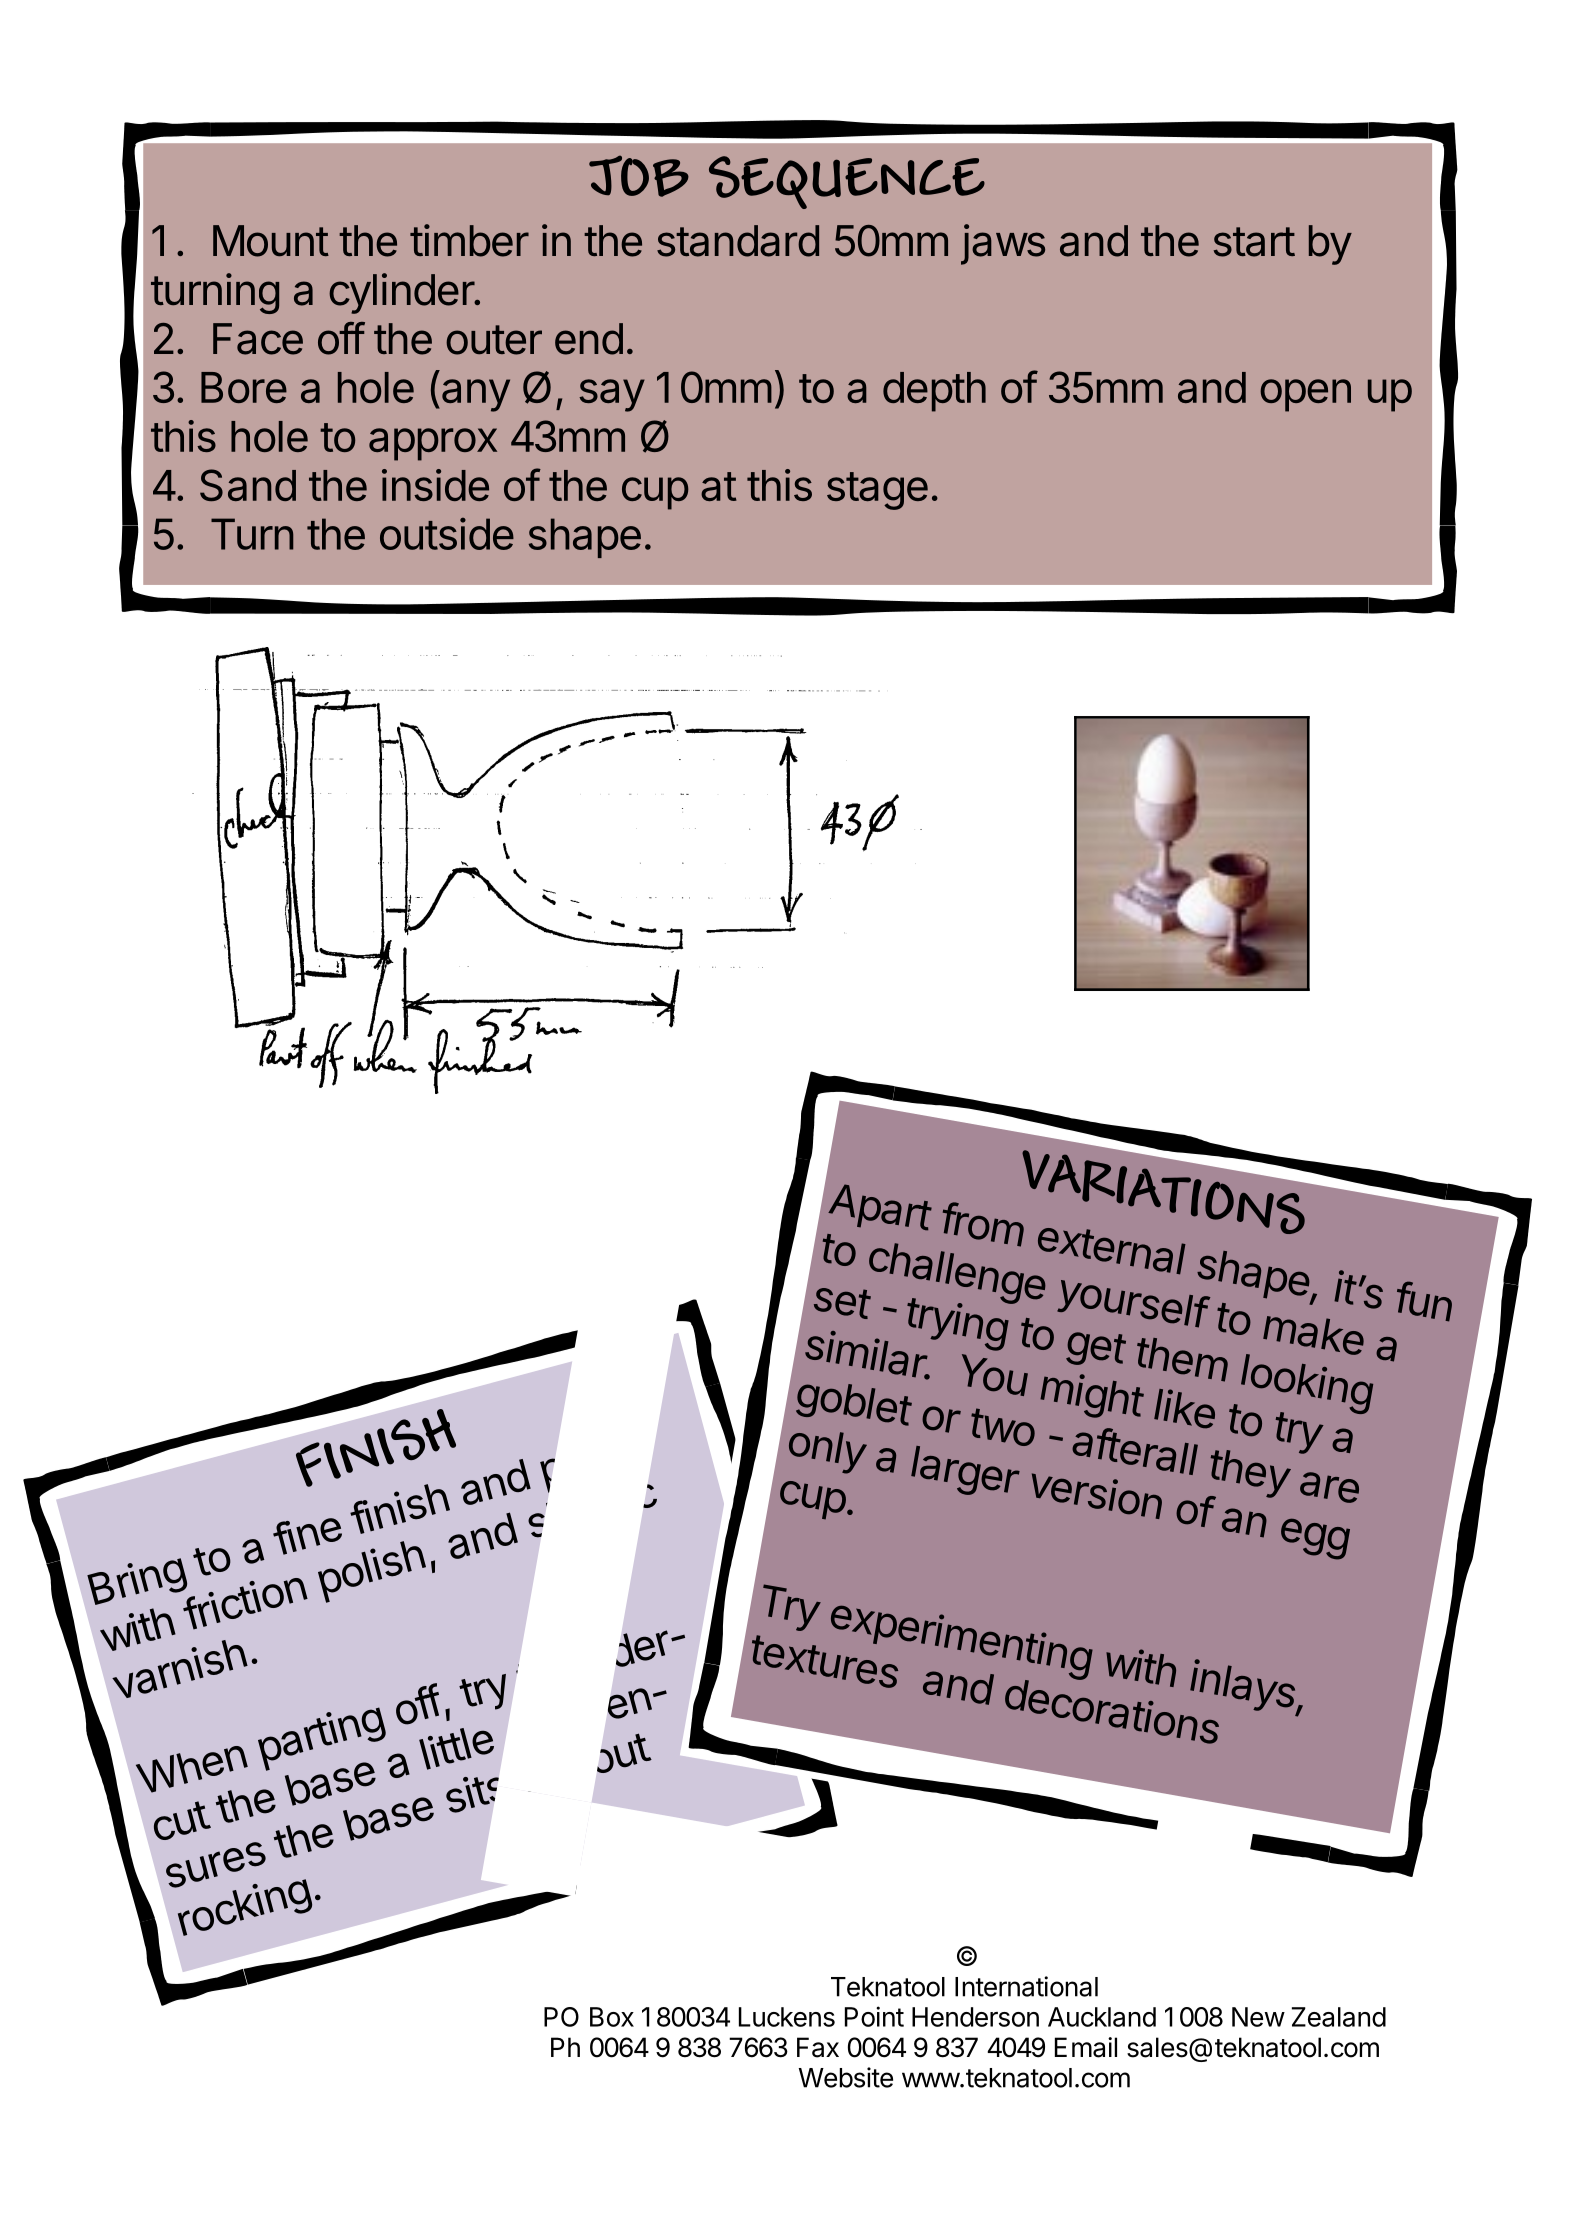 This screenshot has height=2233, width=1578. What do you see at coordinates (738, 241) in the screenshot?
I see `standard` at bounding box center [738, 241].
